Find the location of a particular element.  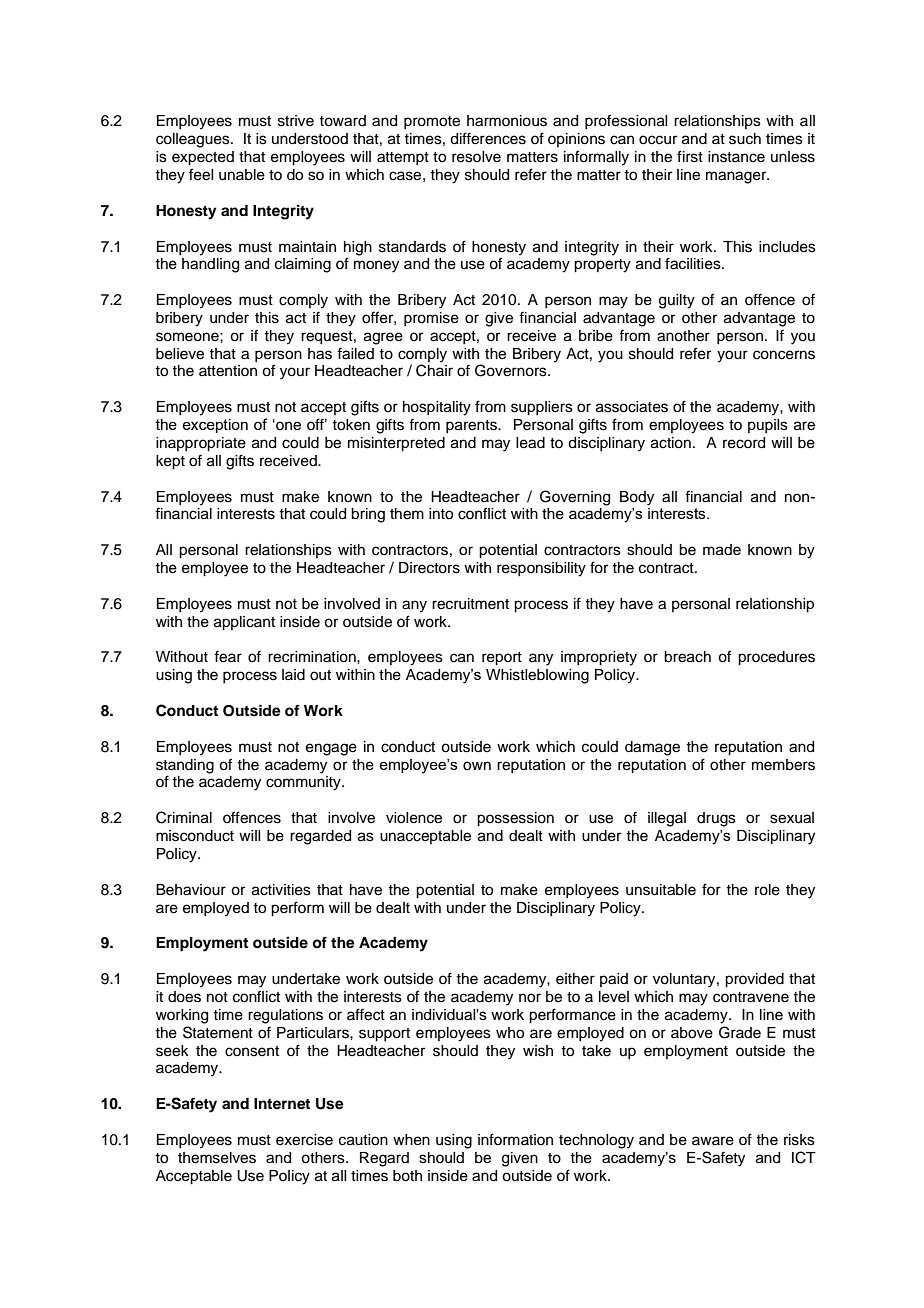

instance is located at coordinates (736, 157).
